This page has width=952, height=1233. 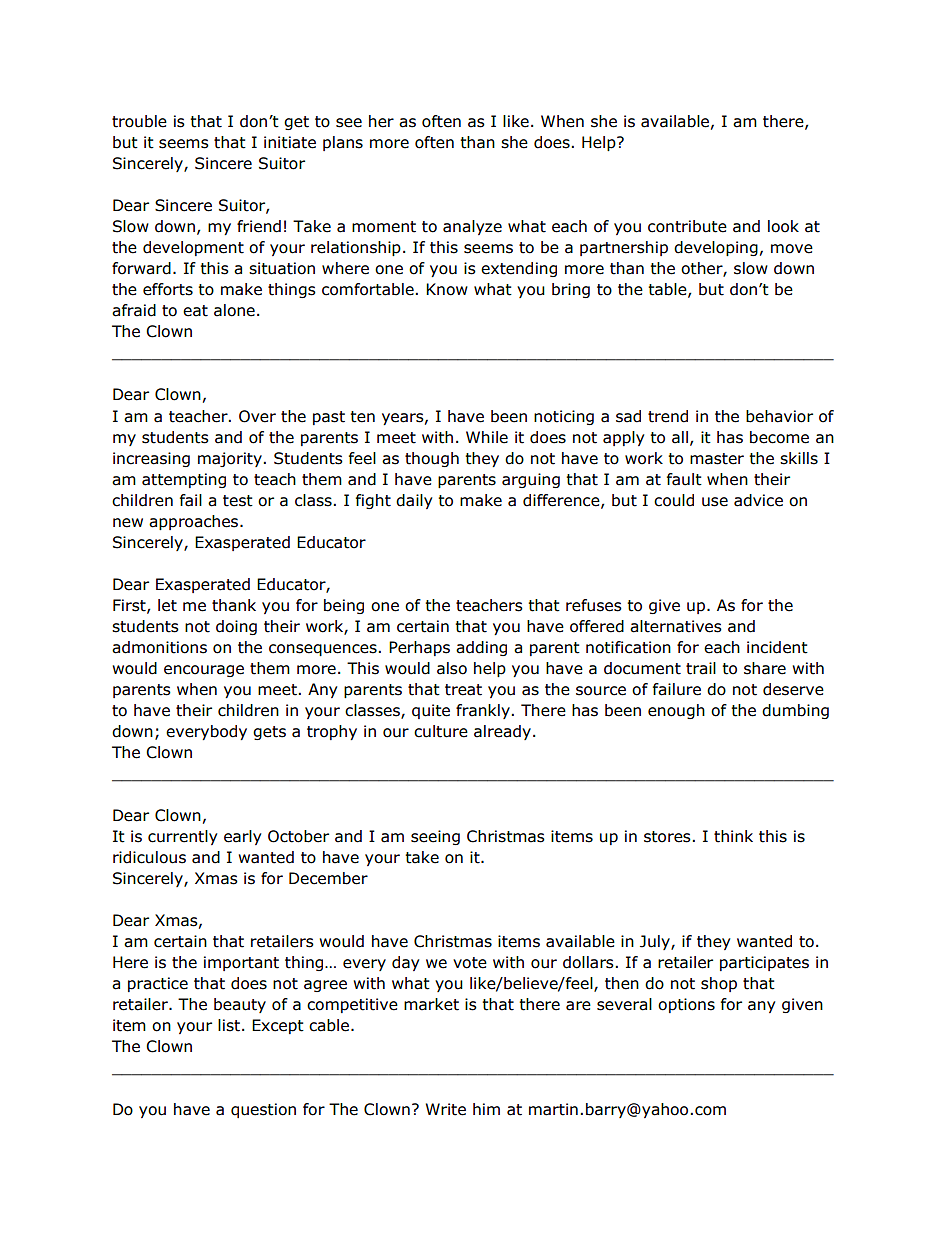 What do you see at coordinates (195, 522) in the page?
I see `approaches` at bounding box center [195, 522].
